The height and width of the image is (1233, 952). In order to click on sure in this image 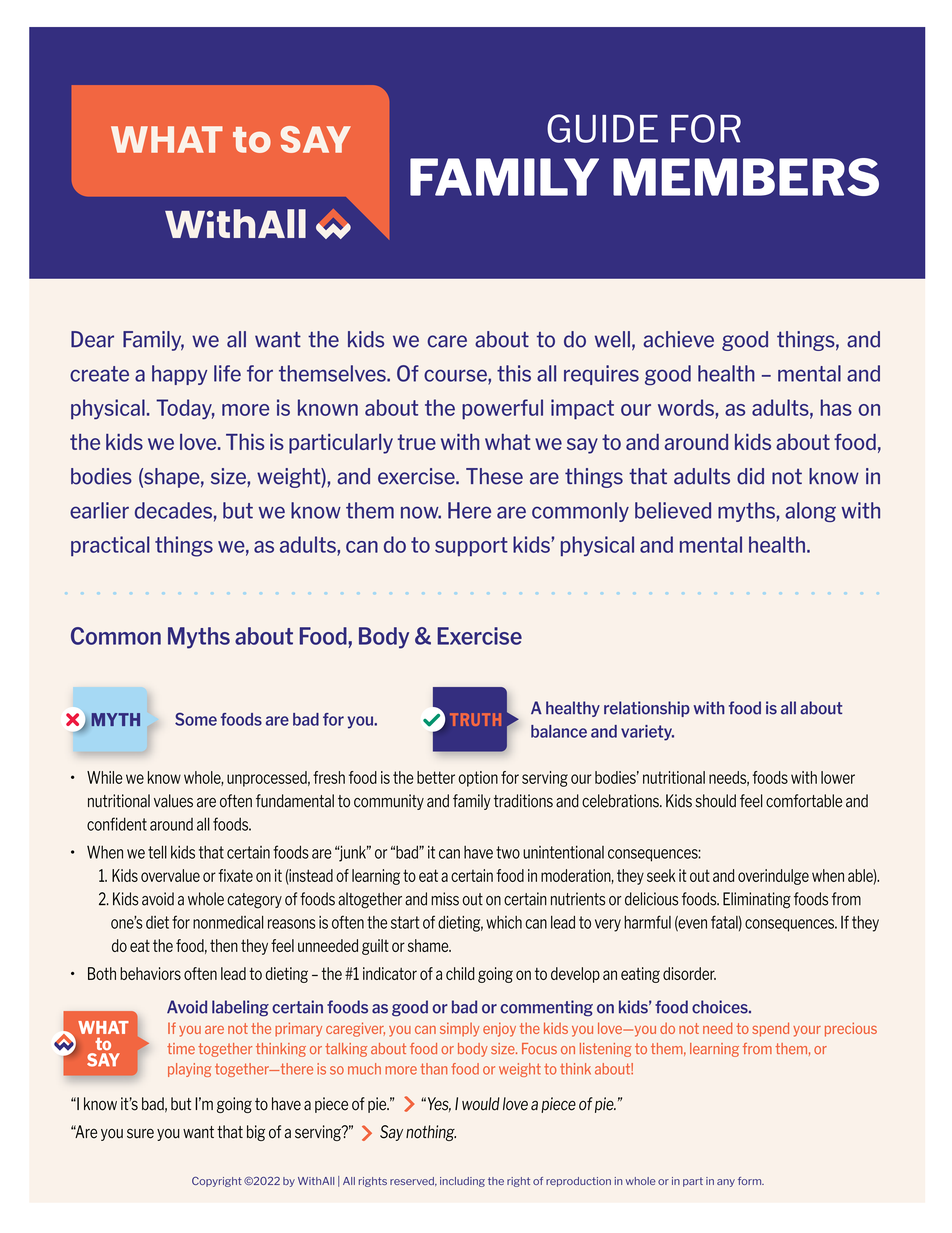, I will do `click(140, 1133)`.
